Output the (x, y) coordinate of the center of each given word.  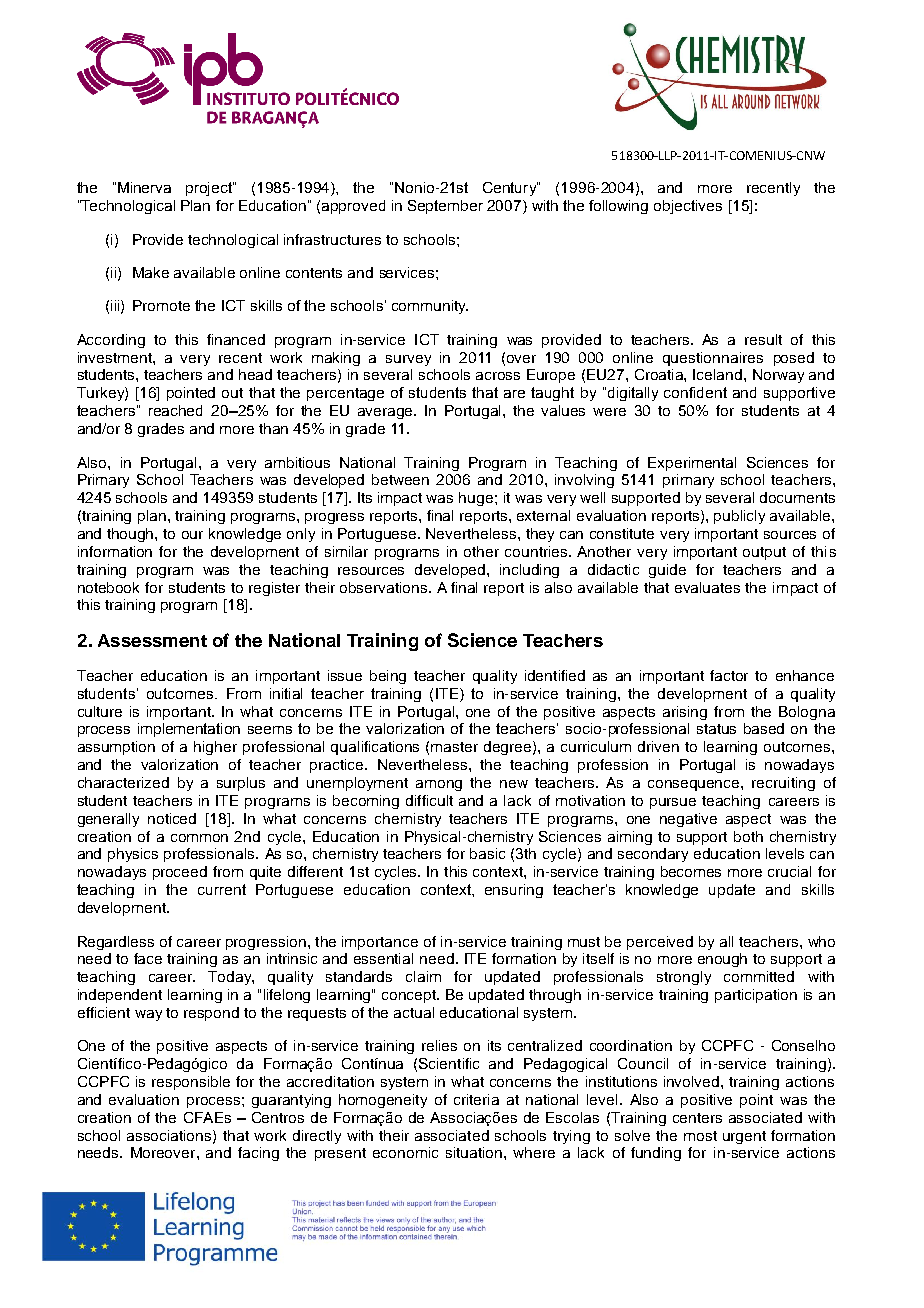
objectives (688, 207)
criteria (476, 1099)
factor (729, 675)
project (210, 189)
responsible (191, 1083)
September (445, 207)
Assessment (152, 640)
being (388, 677)
